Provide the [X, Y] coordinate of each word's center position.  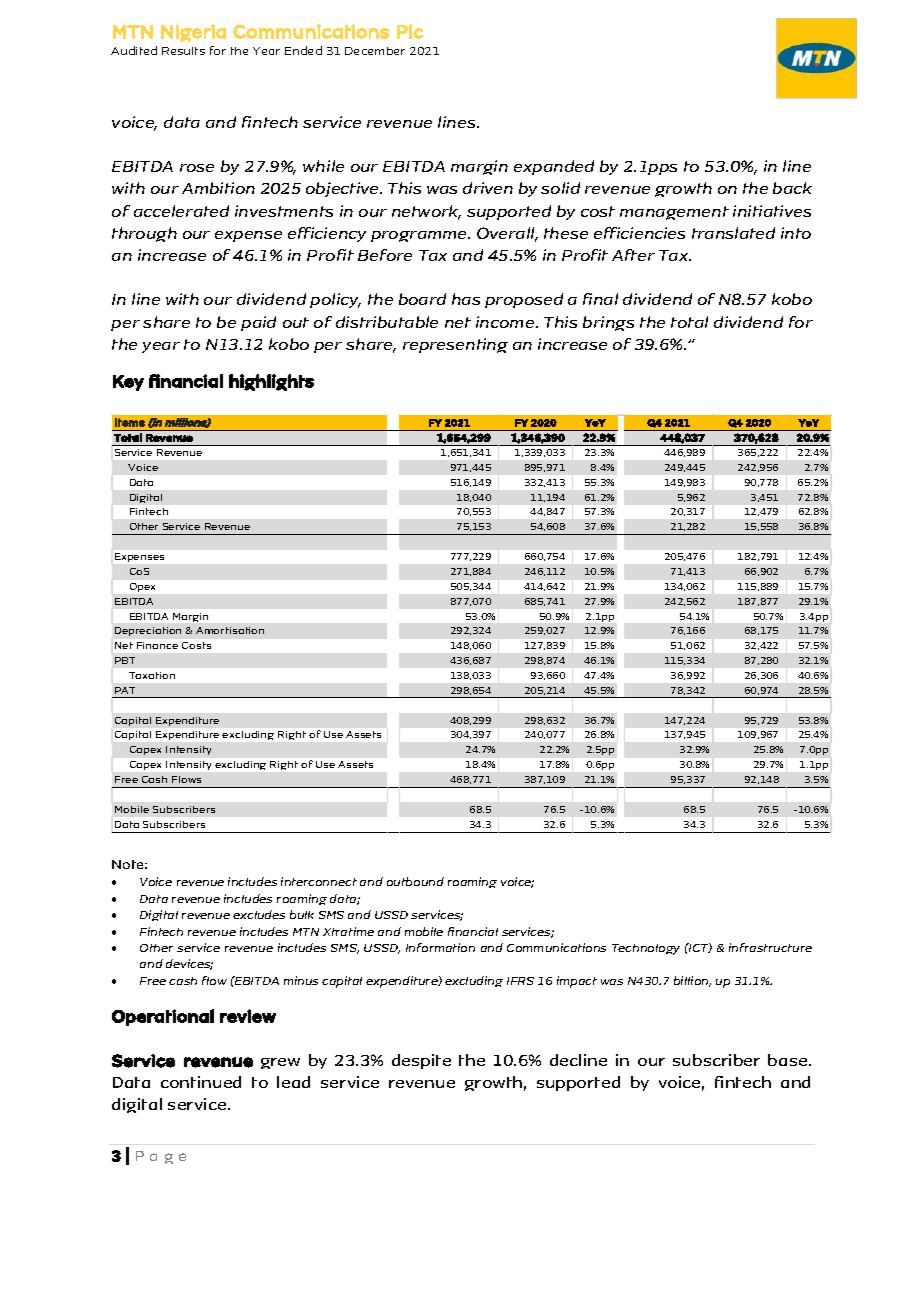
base [789, 1060]
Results [183, 51]
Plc [410, 31]
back [792, 188]
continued [201, 1082]
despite [421, 1061]
